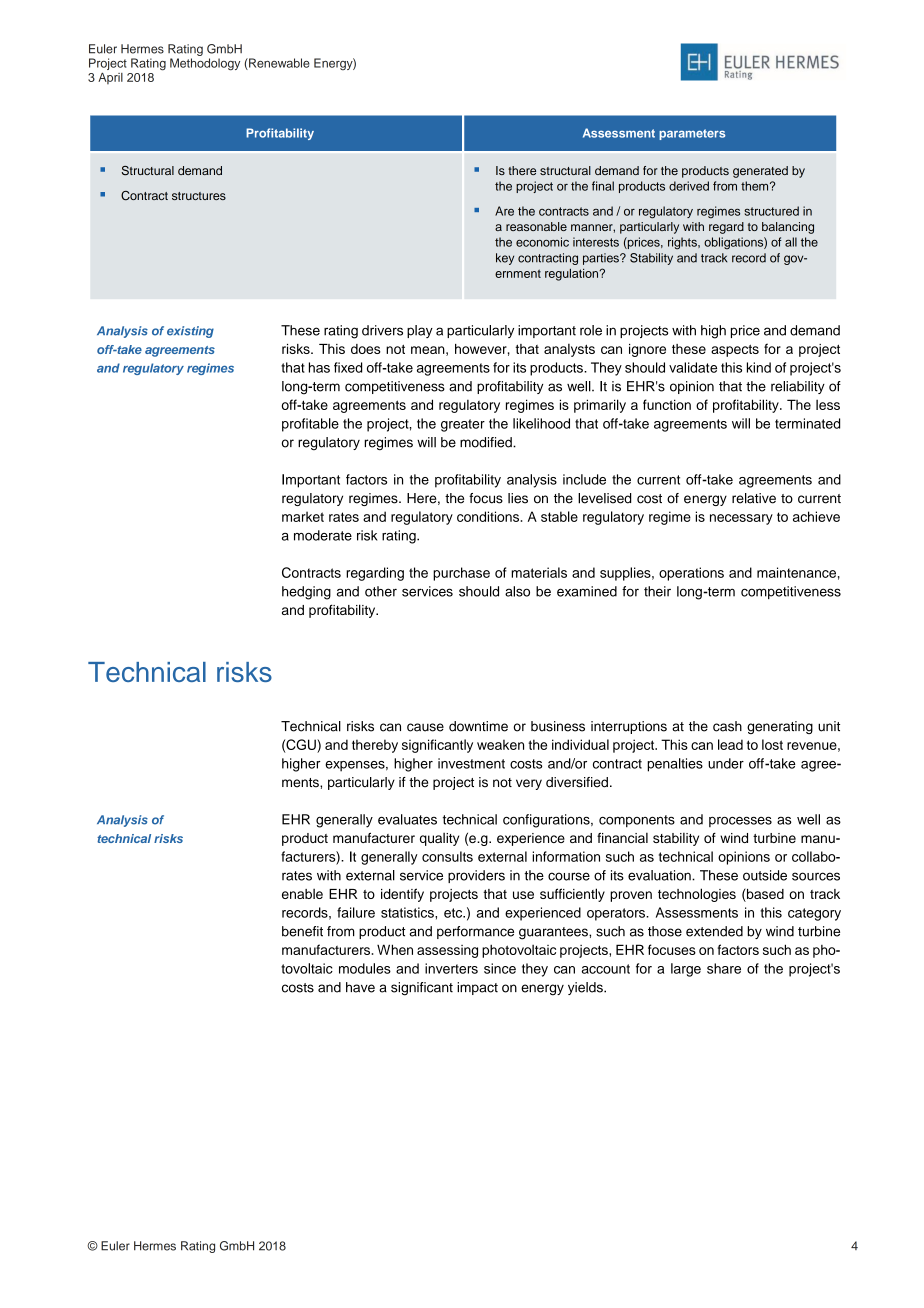 The image size is (924, 1308). What do you see at coordinates (478, 726) in the screenshot?
I see `downtime` at bounding box center [478, 726].
